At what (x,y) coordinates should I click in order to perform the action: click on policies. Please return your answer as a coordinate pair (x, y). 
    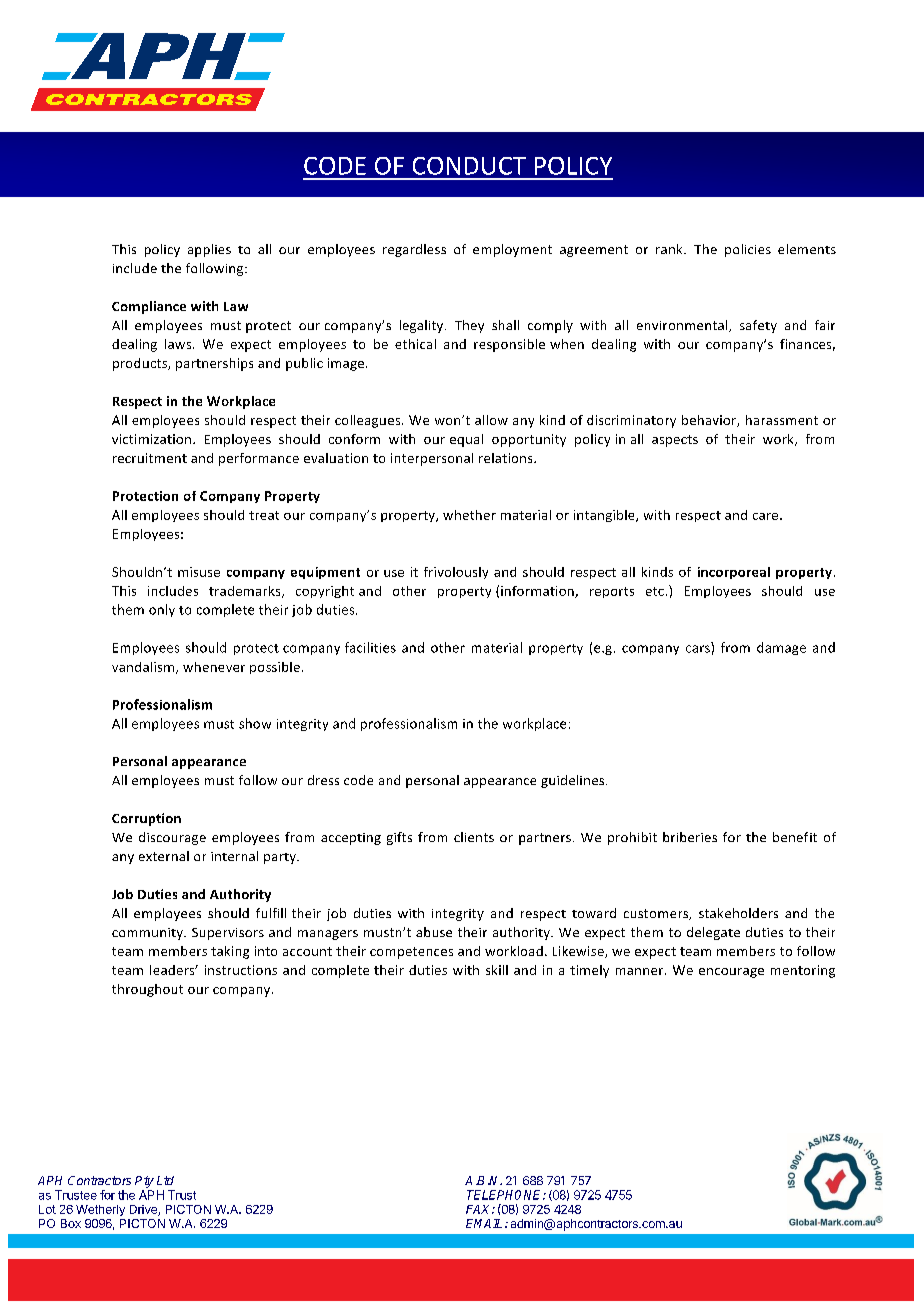
    Looking at the image, I should click on (748, 250).
